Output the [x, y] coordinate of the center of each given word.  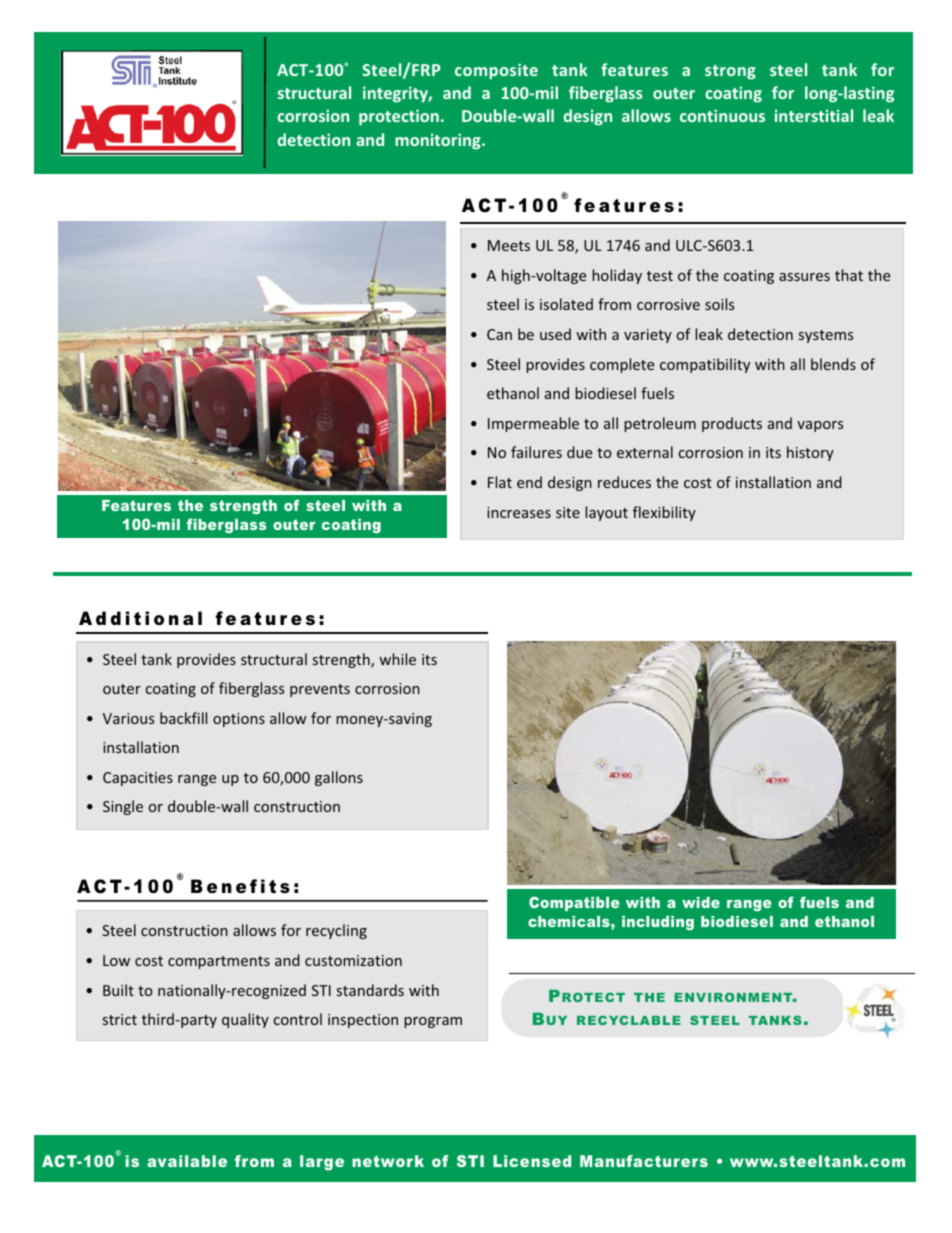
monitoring [439, 141]
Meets [509, 245]
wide [701, 902]
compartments [219, 962]
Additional [140, 618]
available [187, 1161]
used [555, 334]
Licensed [532, 1161]
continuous [722, 115]
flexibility [664, 513]
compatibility [705, 365]
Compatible [574, 903]
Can [499, 334]
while [397, 659]
